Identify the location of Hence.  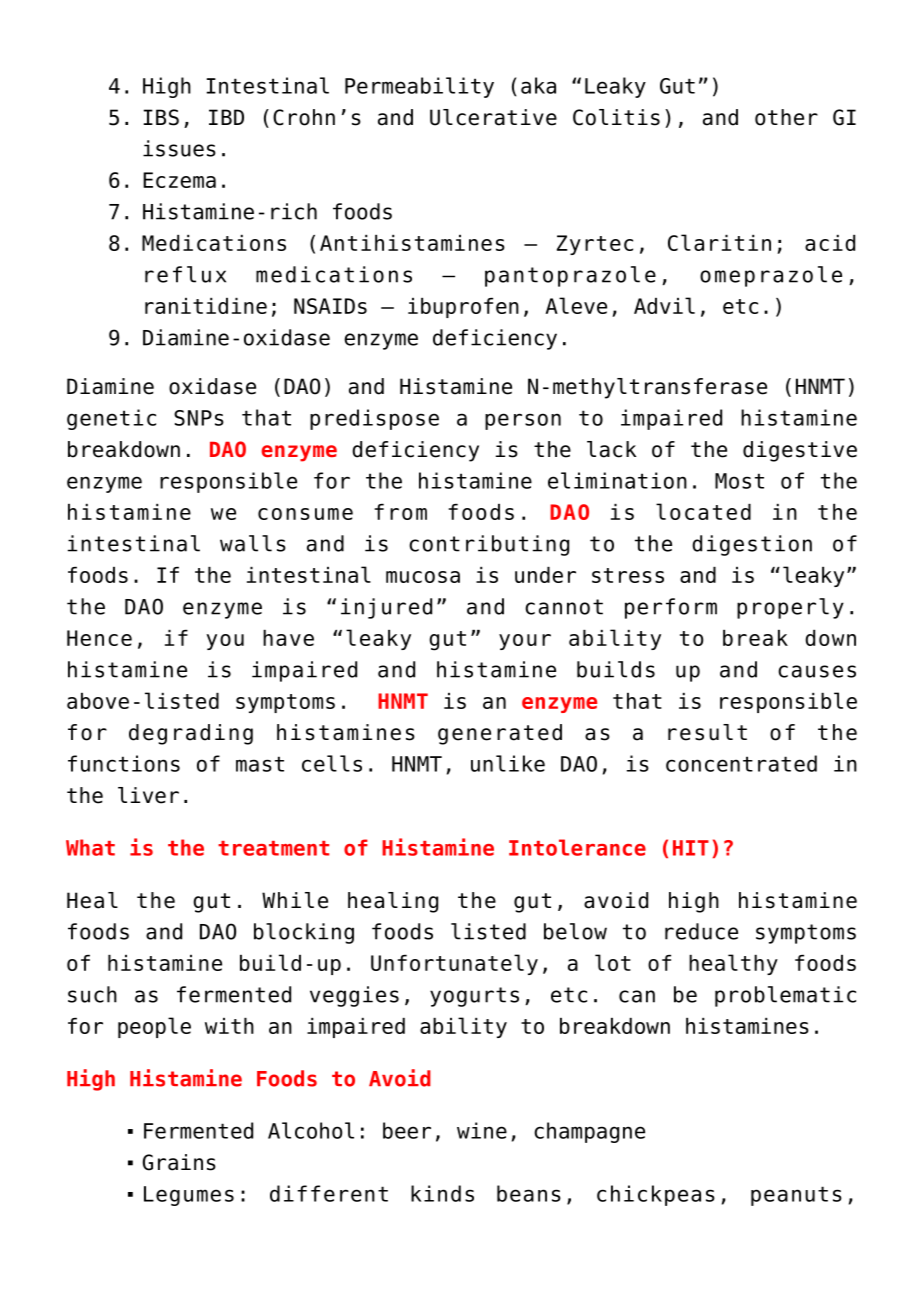
(99, 638).
